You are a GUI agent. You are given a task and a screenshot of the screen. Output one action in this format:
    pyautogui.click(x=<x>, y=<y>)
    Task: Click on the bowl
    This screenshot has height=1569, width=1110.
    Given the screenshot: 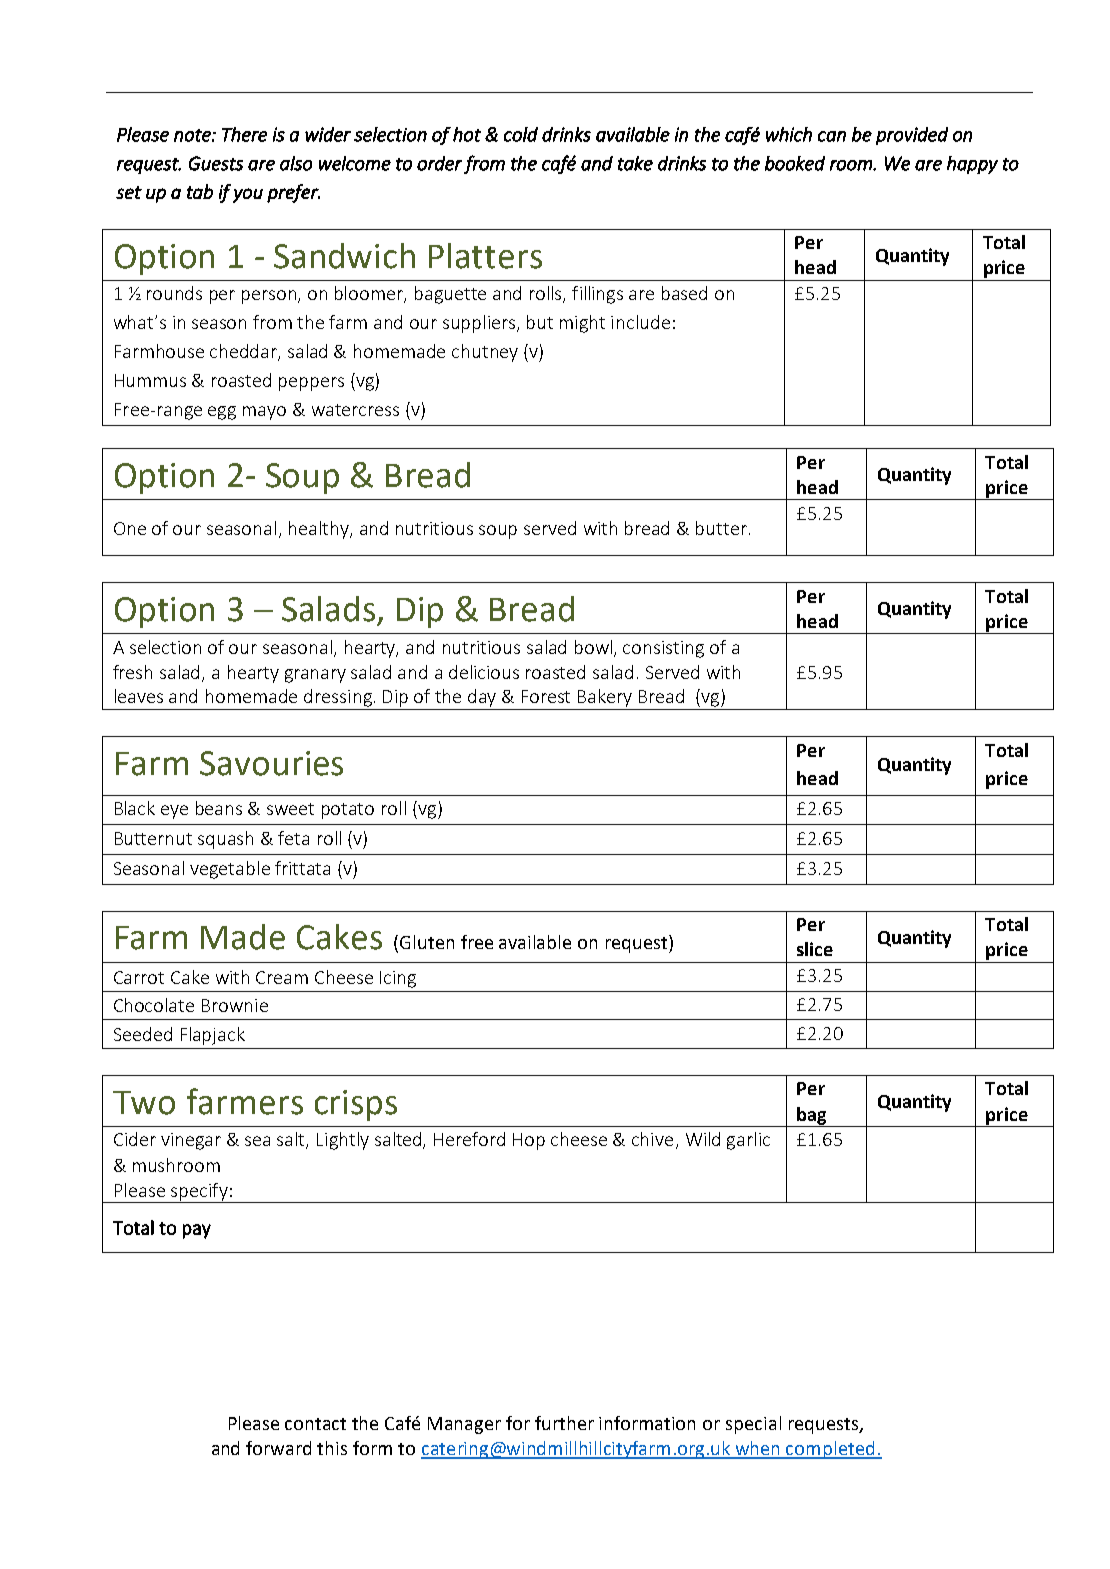 What is the action you would take?
    pyautogui.click(x=595, y=648)
